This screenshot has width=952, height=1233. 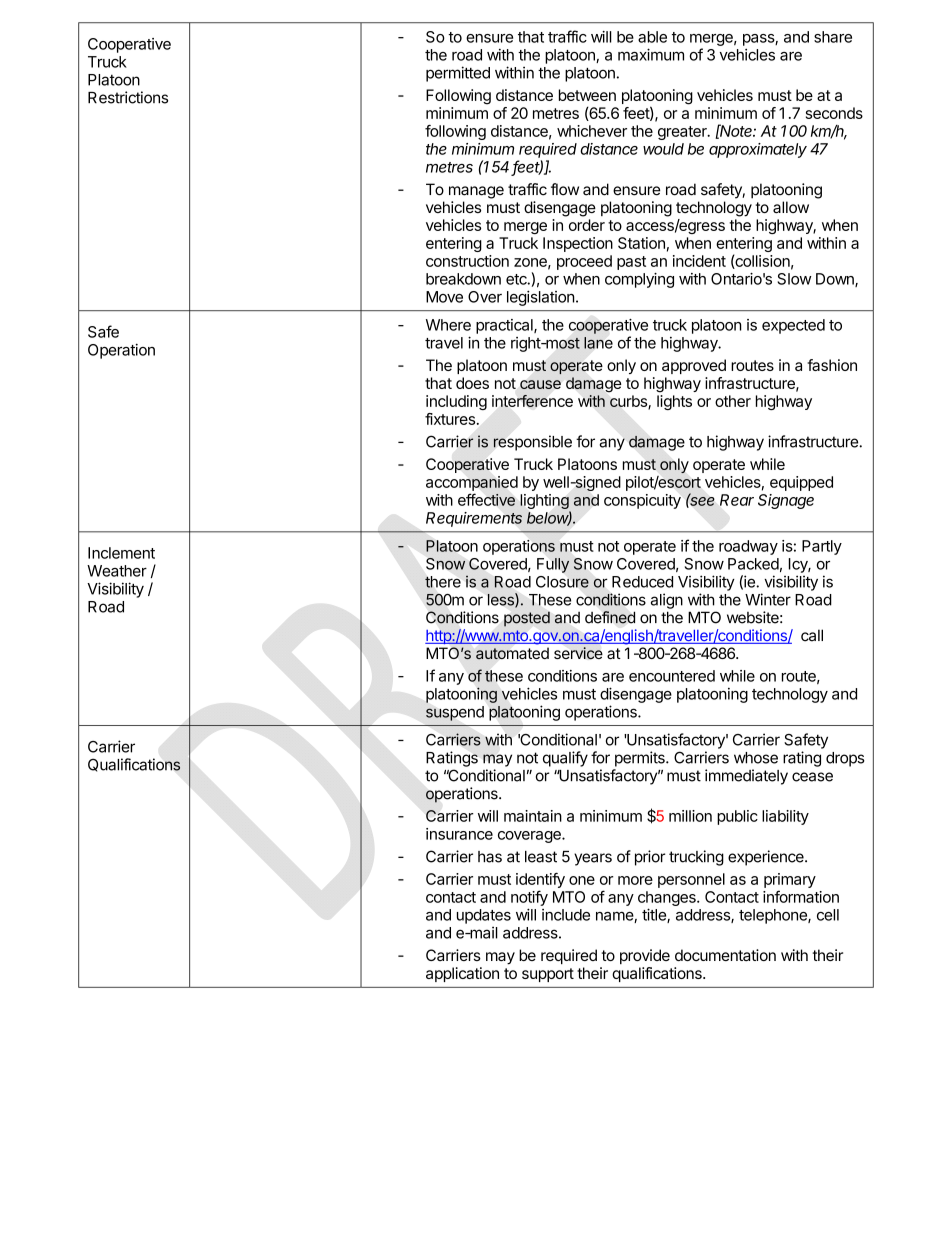 What do you see at coordinates (128, 97) in the screenshot?
I see `Restrictions` at bounding box center [128, 97].
